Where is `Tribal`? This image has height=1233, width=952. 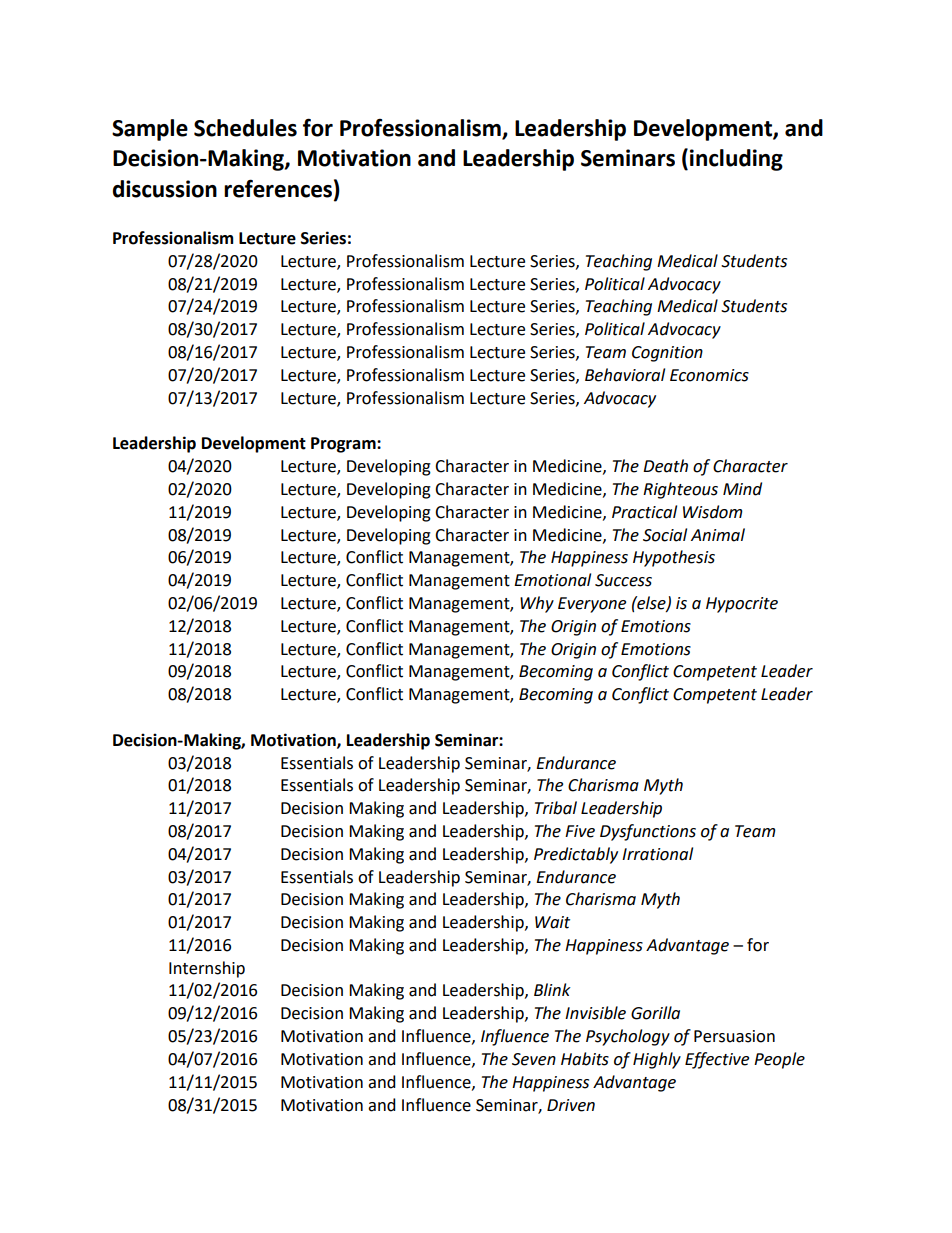
Tribal is located at coordinates (556, 808).
